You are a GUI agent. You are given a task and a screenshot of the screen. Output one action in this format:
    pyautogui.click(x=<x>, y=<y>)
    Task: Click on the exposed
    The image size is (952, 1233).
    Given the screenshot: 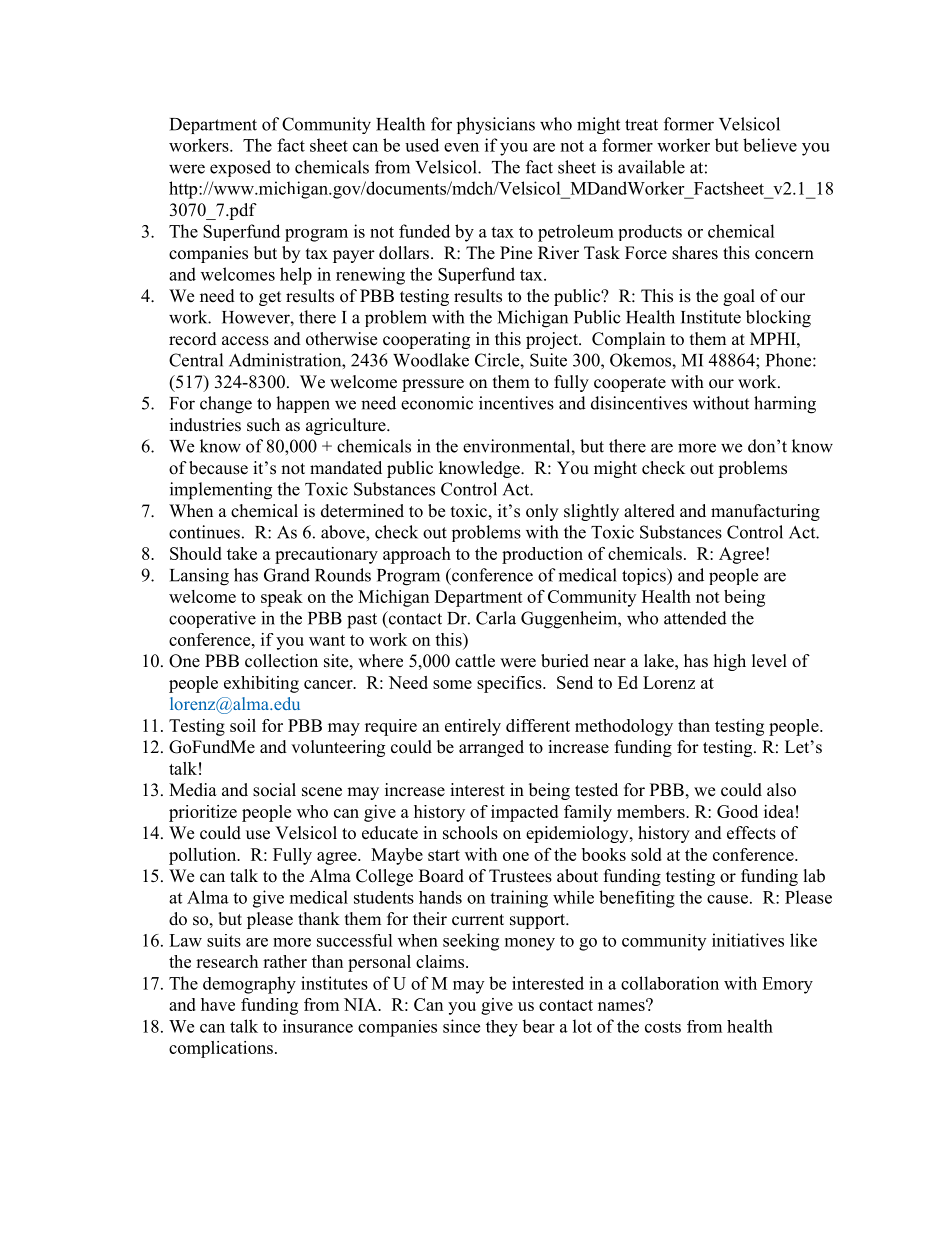 What is the action you would take?
    pyautogui.click(x=240, y=168)
